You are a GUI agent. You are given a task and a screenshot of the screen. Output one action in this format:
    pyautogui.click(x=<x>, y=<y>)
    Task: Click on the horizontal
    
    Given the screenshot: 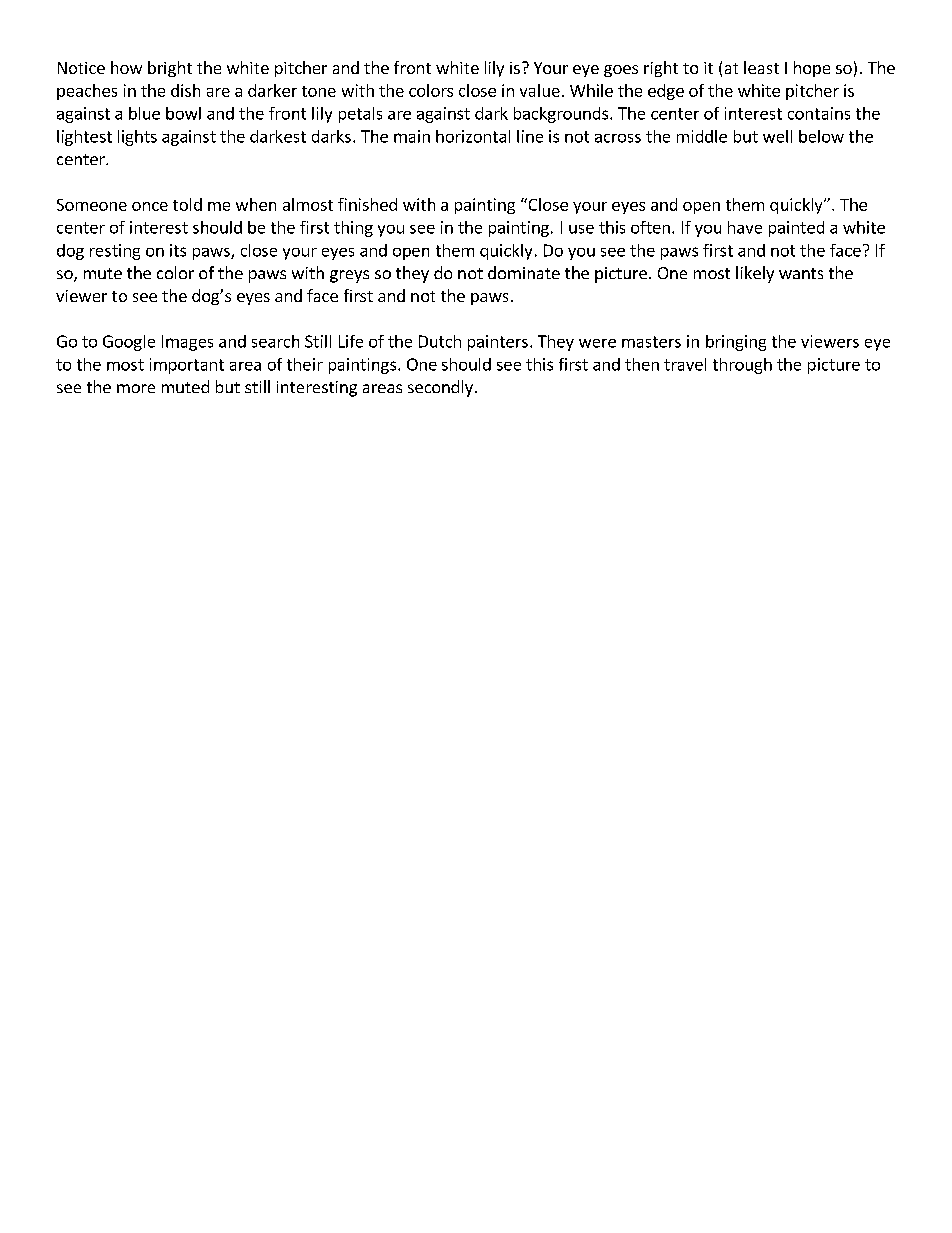 What is the action you would take?
    pyautogui.click(x=473, y=136)
